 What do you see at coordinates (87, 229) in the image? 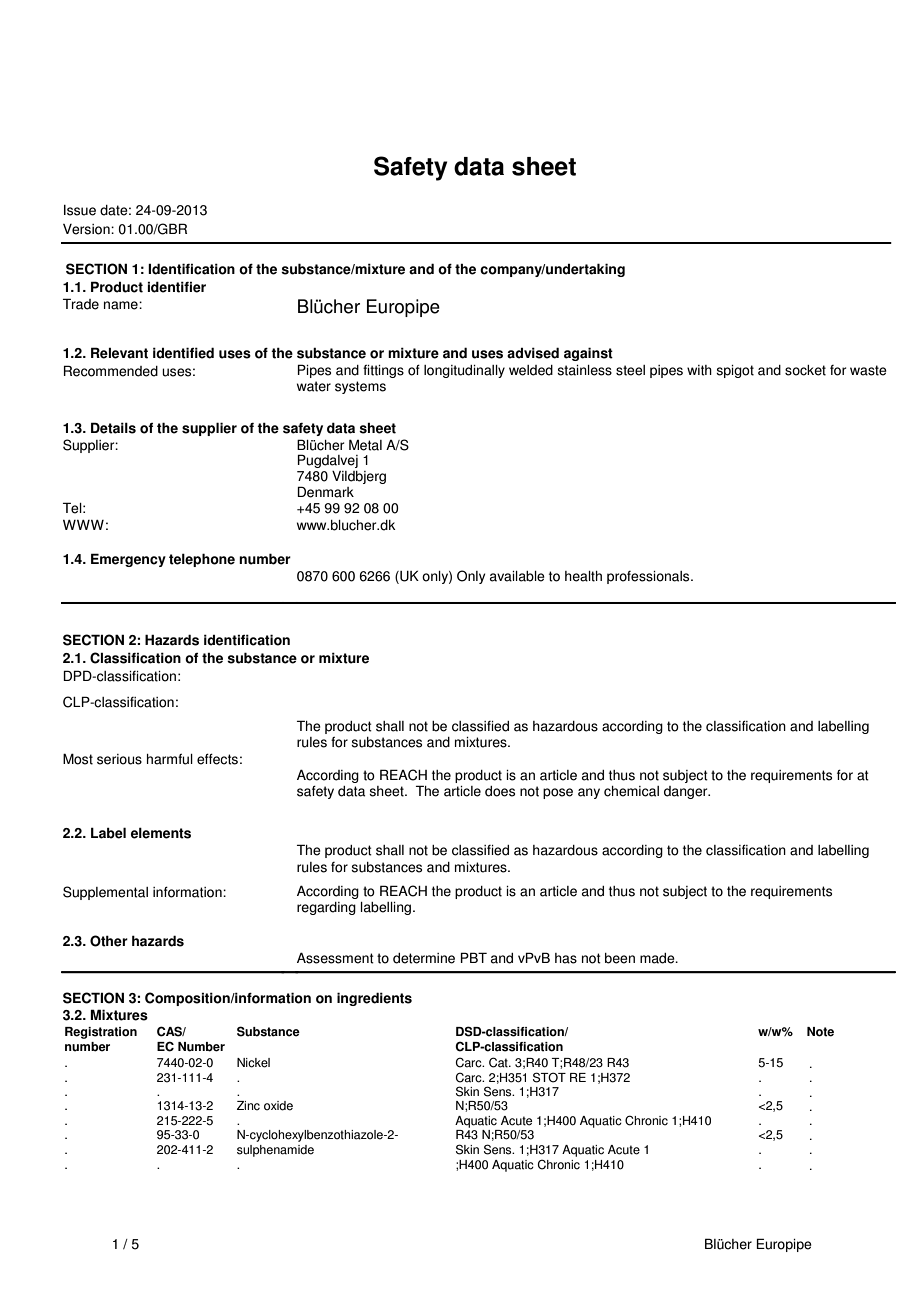
I see `Version` at bounding box center [87, 229].
